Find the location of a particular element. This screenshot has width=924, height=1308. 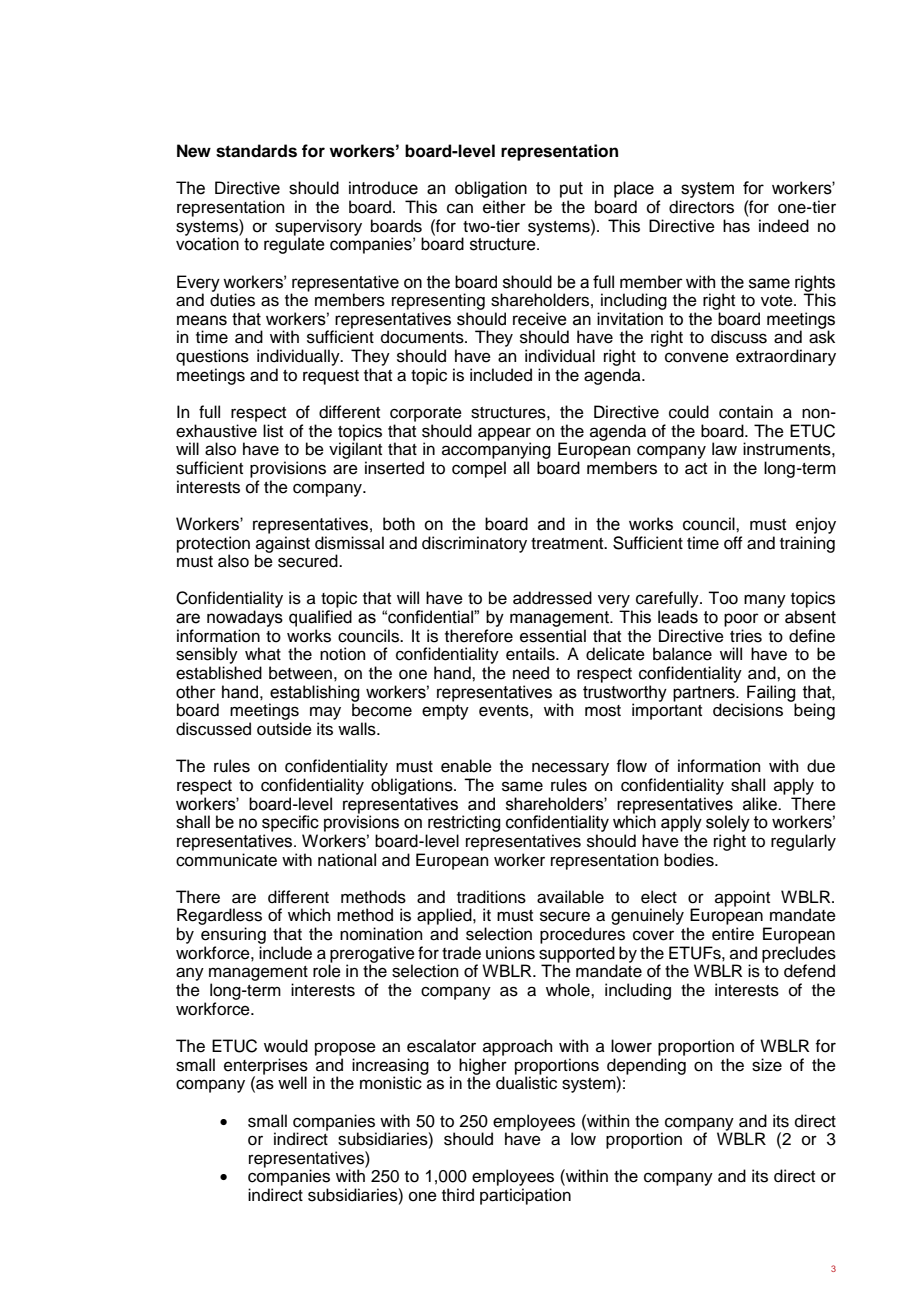

either is located at coordinates (504, 207).
